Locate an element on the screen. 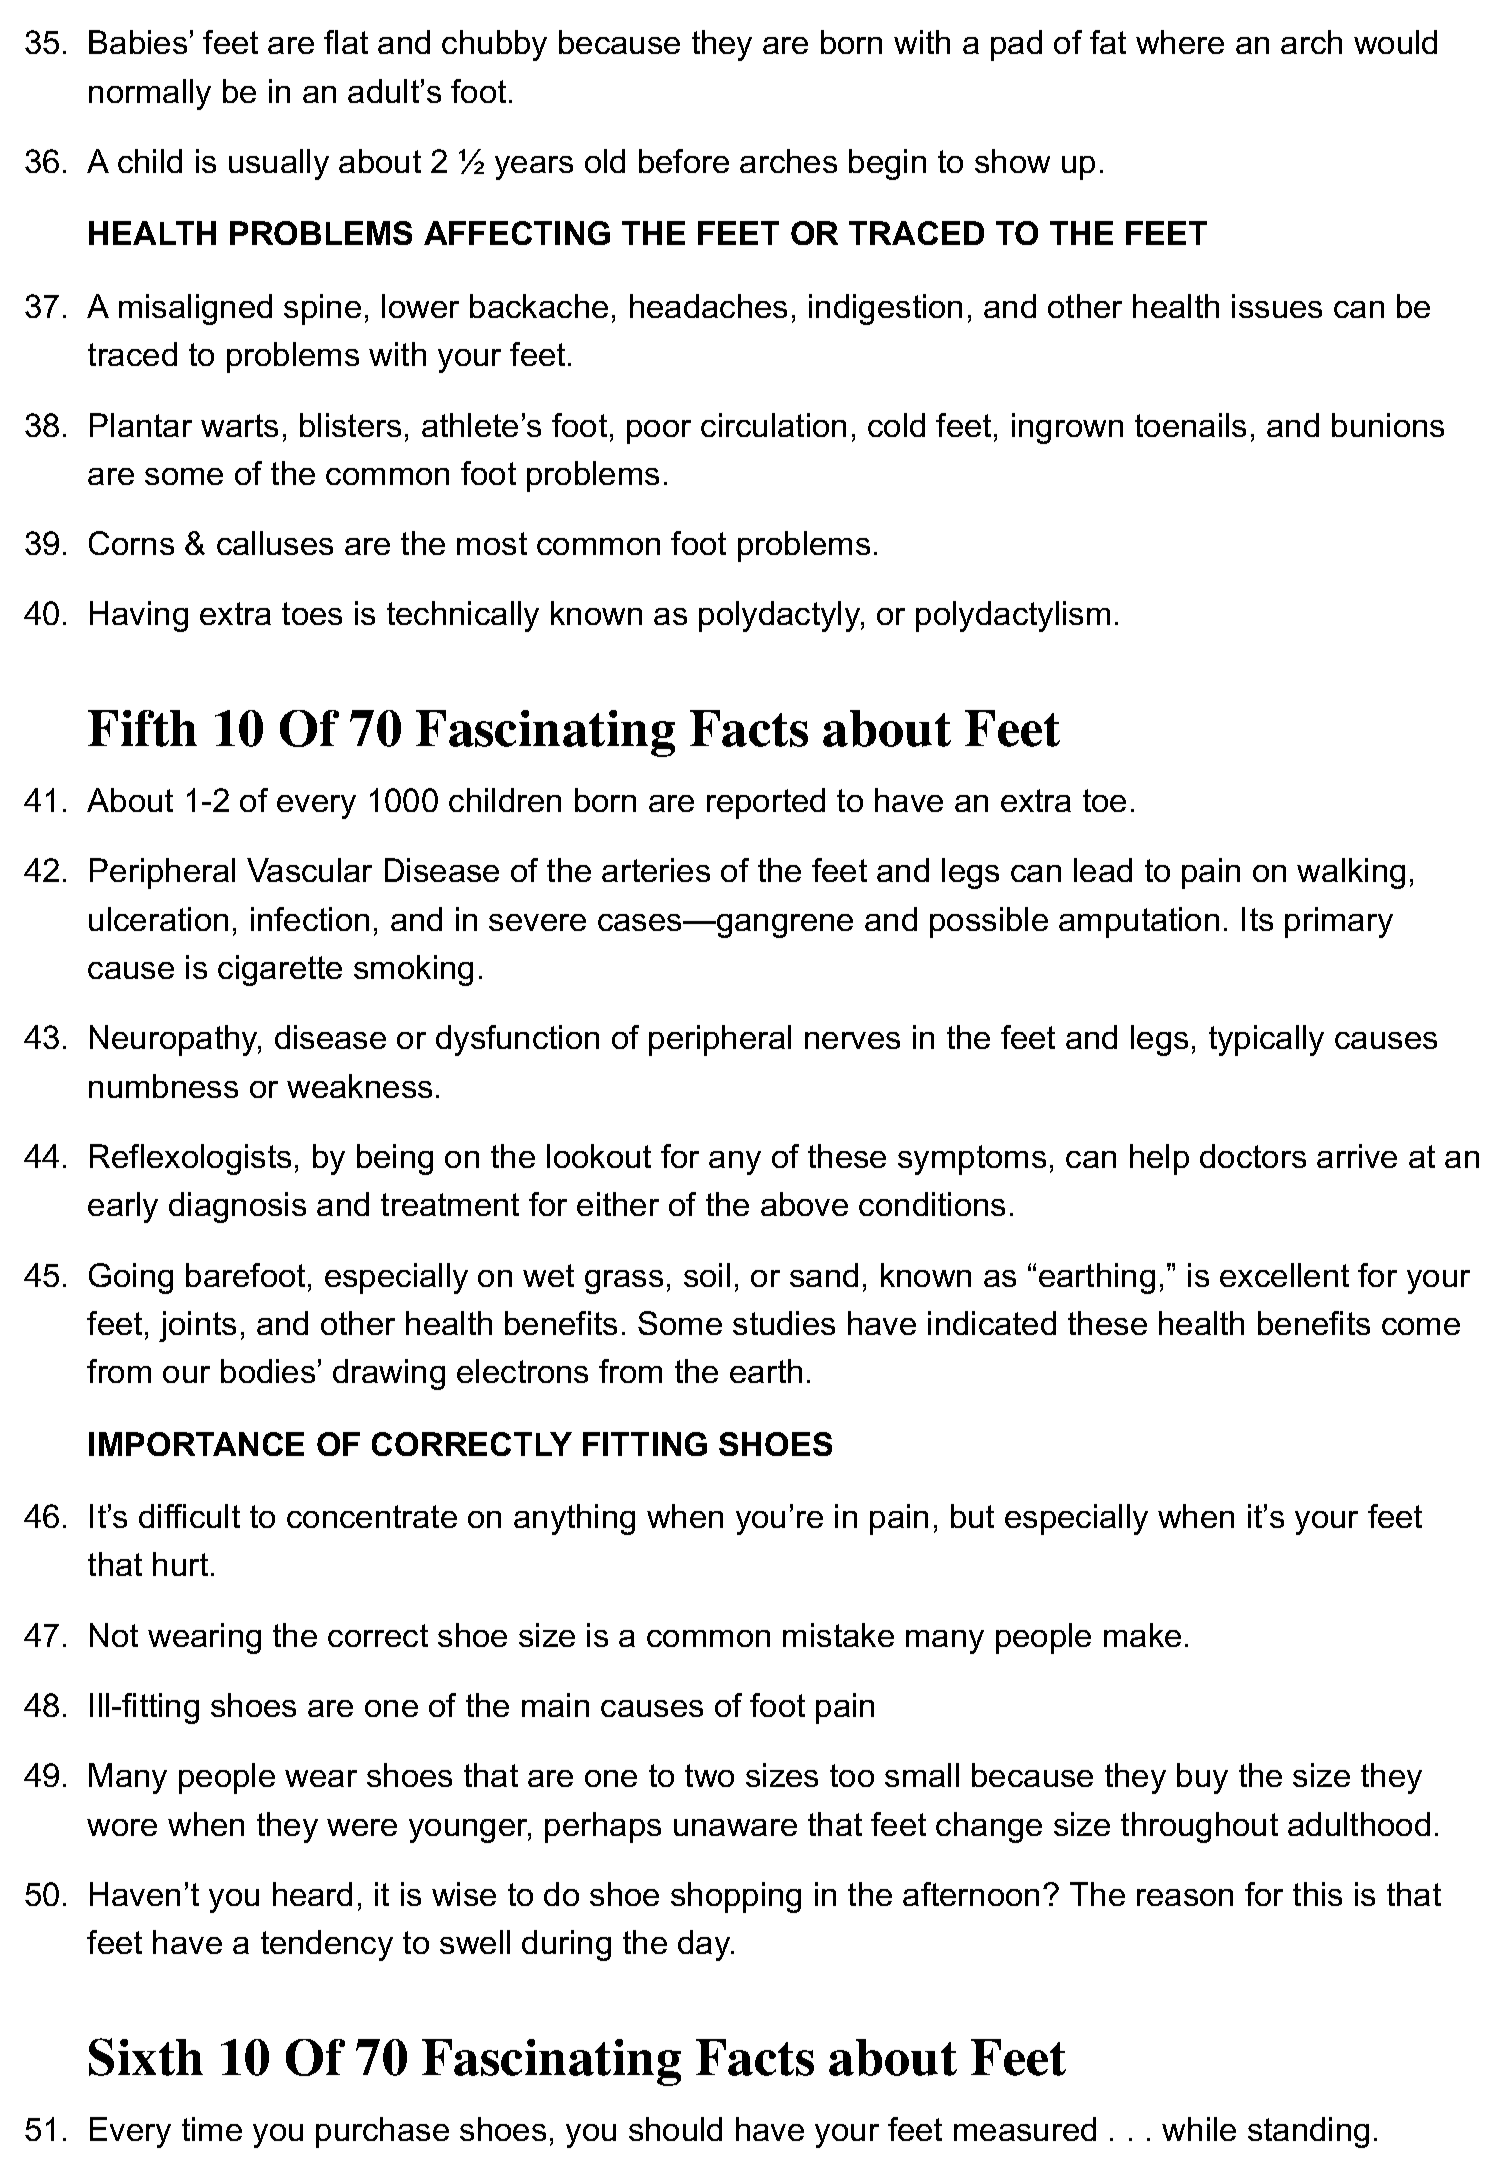 Image resolution: width=1487 pixels, height=2181 pixels. weakness is located at coordinates (359, 1086).
